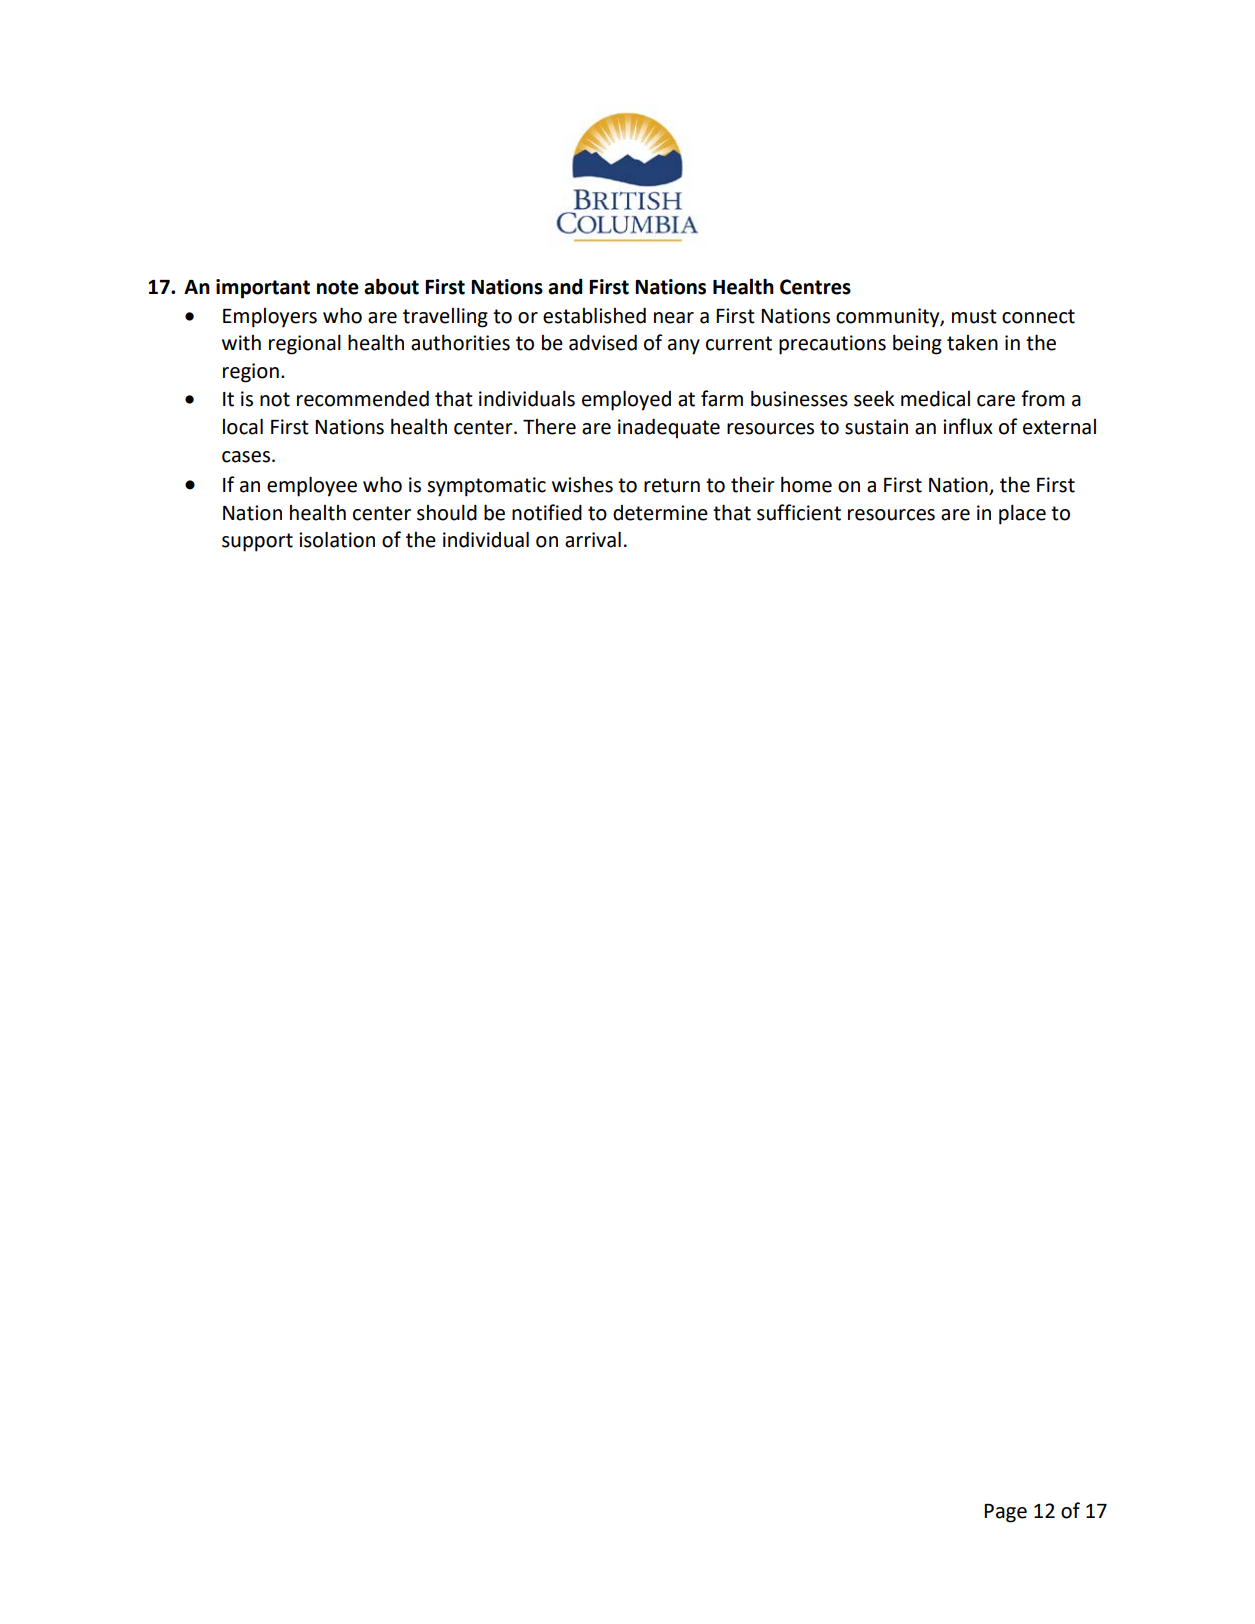  I want to click on isolation, so click(337, 539).
